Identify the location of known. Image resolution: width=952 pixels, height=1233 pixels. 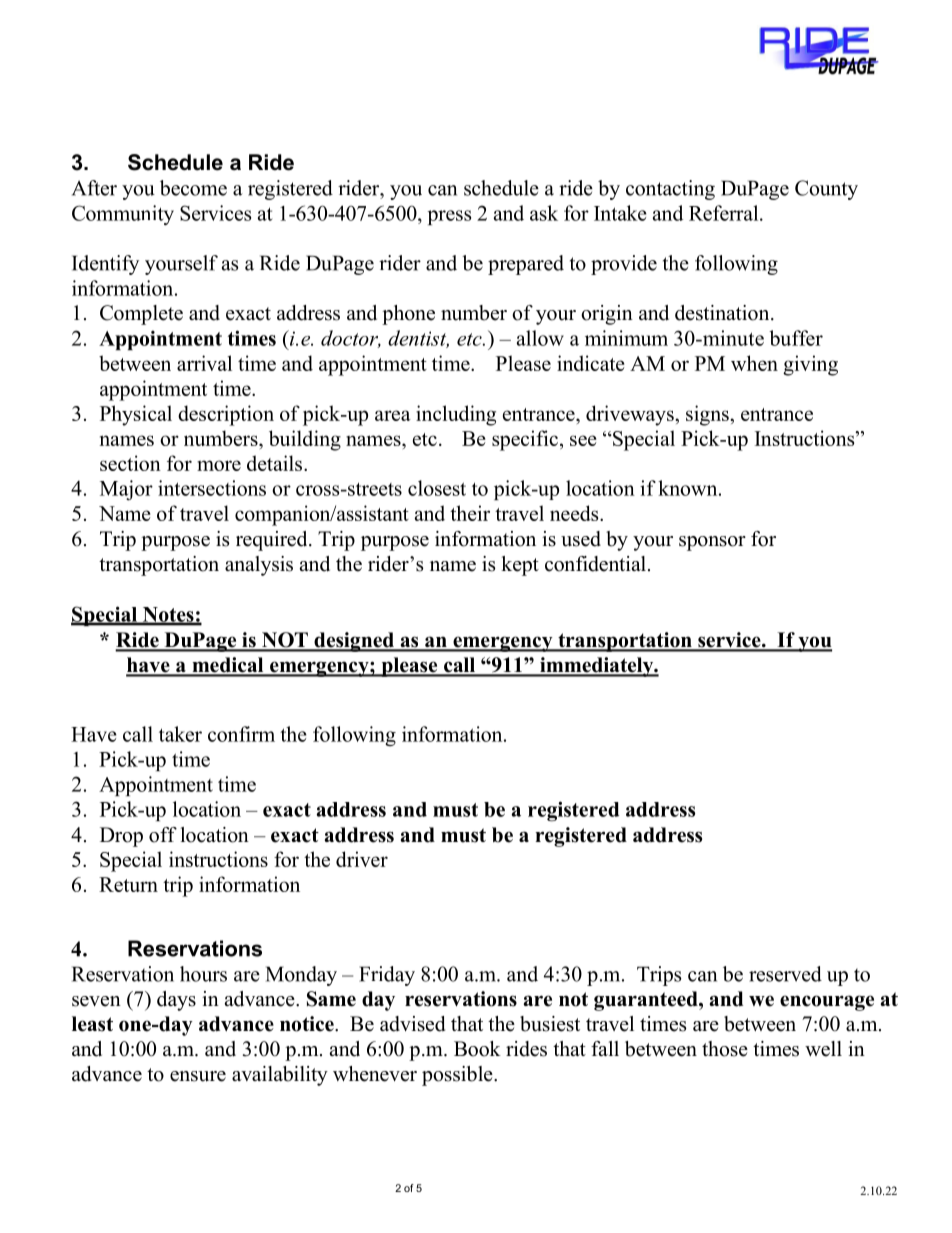
(689, 488).
